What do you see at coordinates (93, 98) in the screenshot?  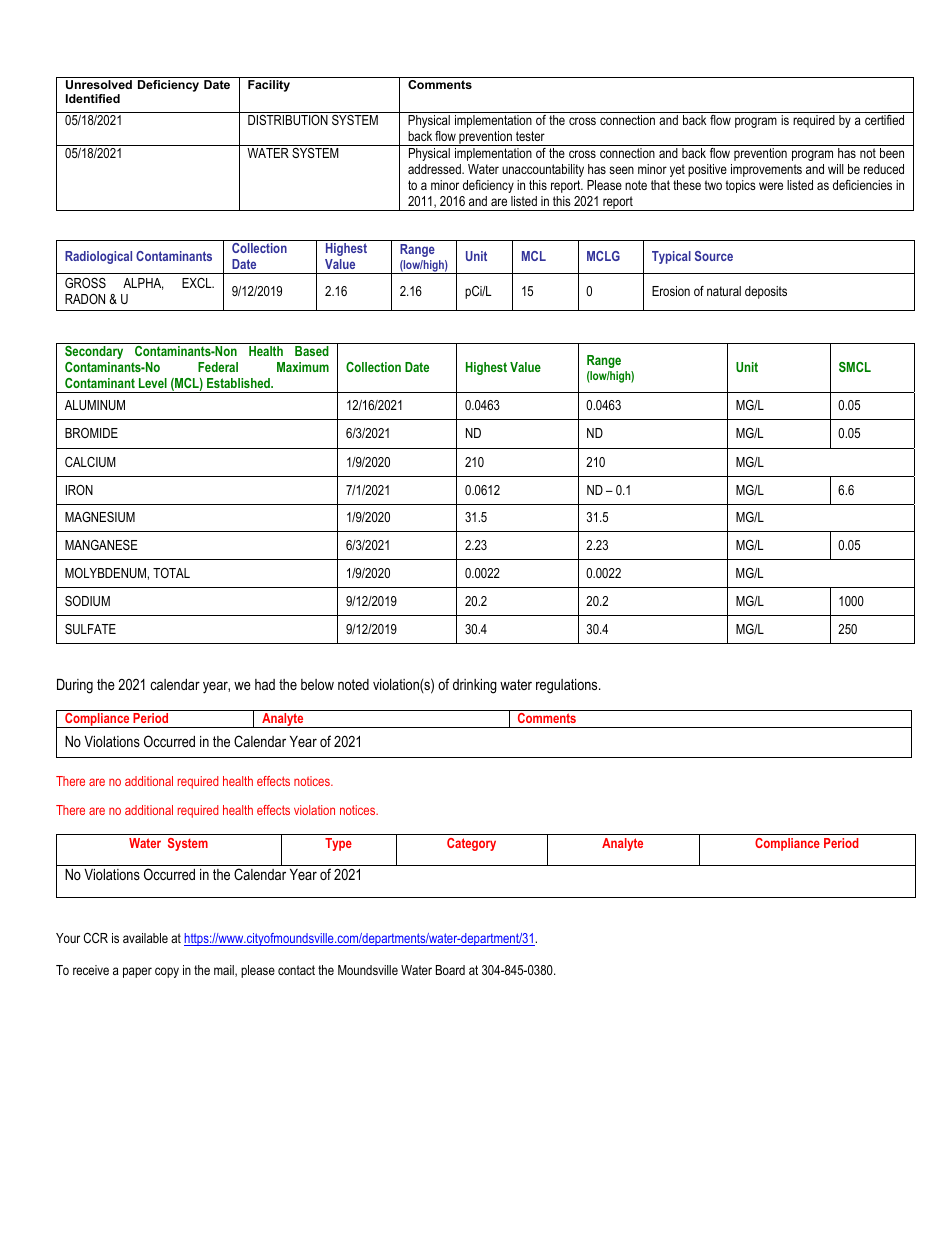 I see `Identified` at bounding box center [93, 98].
